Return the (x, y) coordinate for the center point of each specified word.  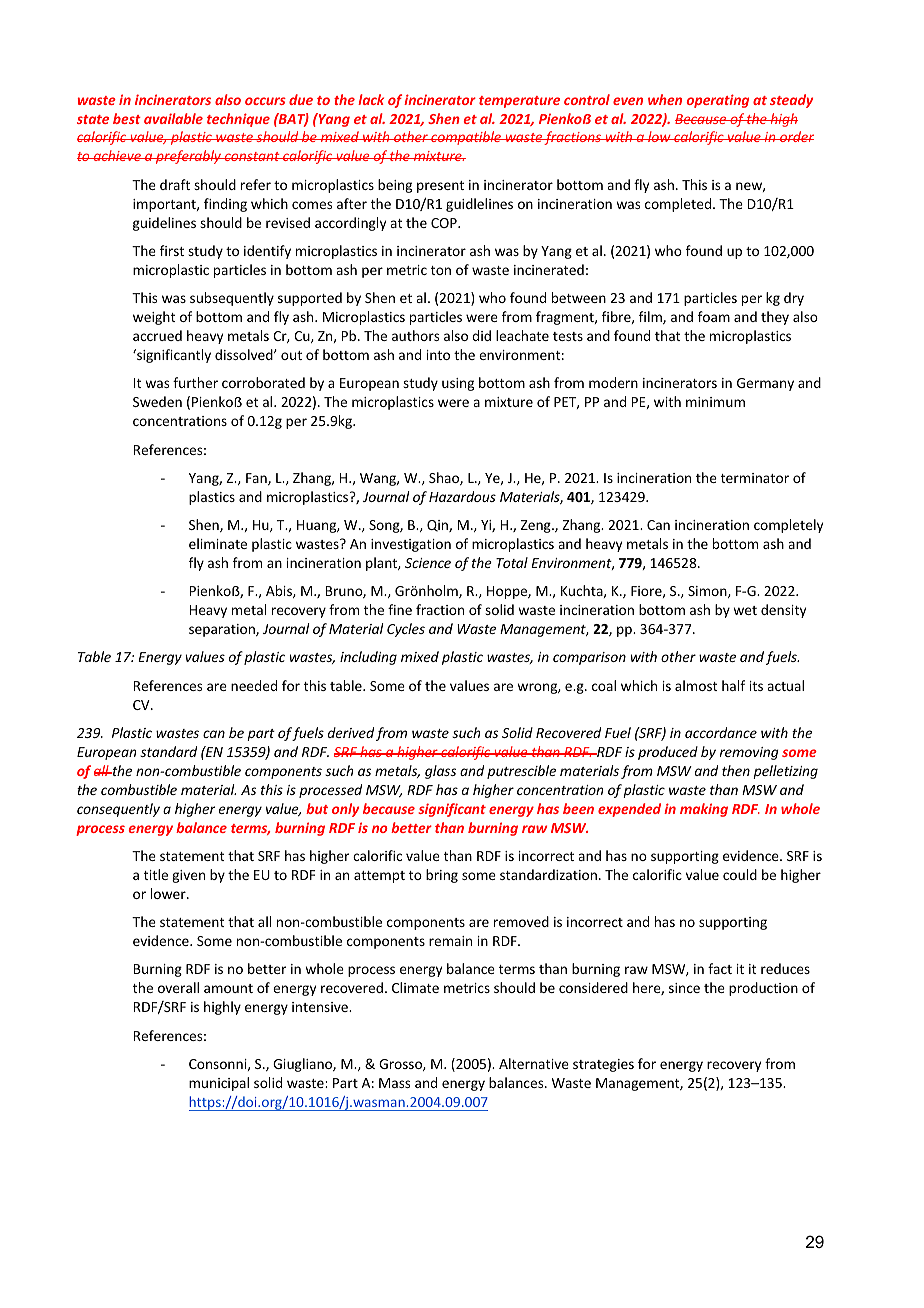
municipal (219, 1084)
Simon (708, 592)
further (195, 382)
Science (428, 563)
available (173, 118)
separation (223, 630)
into (438, 355)
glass (440, 772)
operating (718, 101)
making (704, 810)
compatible (466, 138)
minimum (715, 402)
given (188, 876)
